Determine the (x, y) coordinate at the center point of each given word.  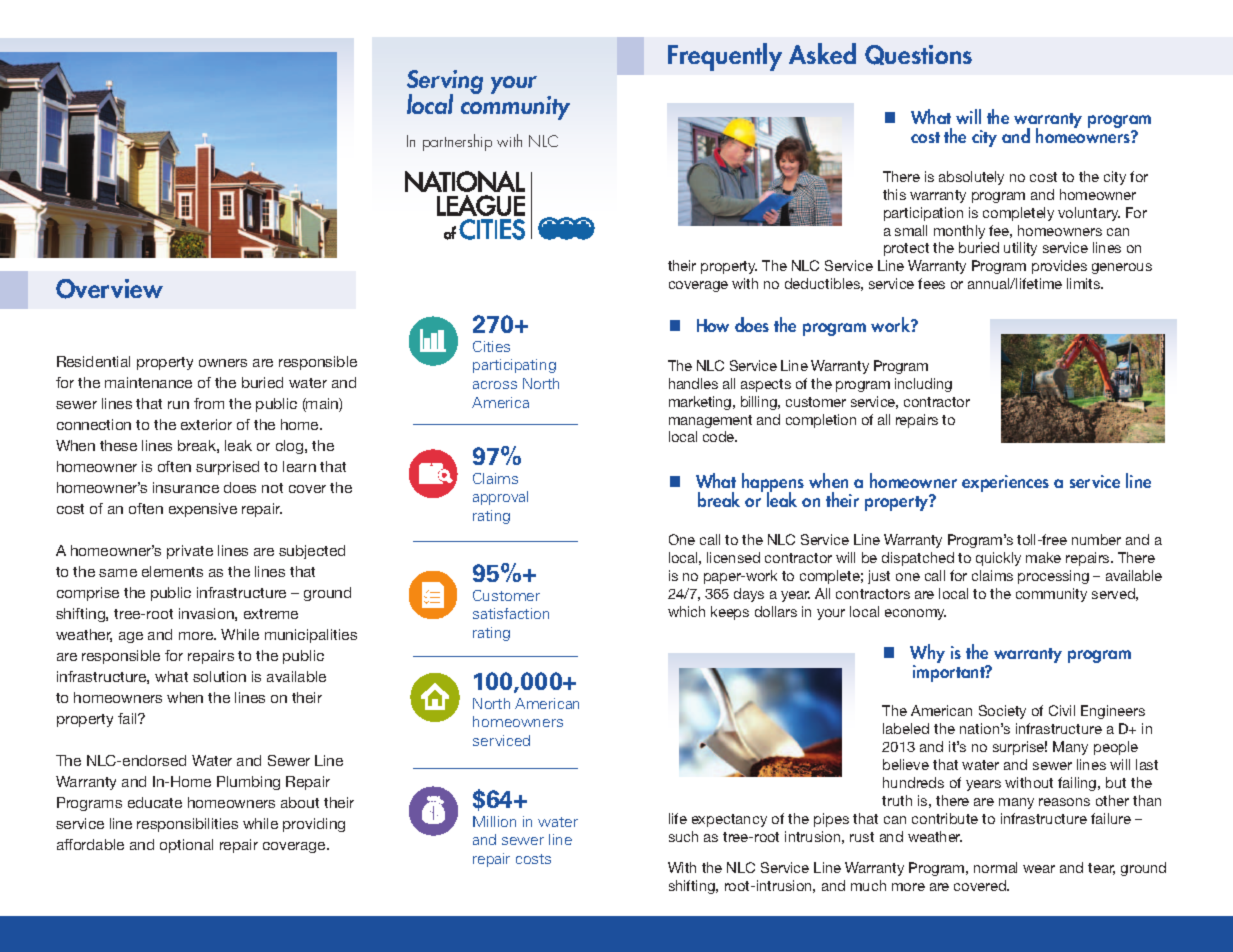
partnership (457, 142)
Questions (918, 55)
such (683, 836)
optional (186, 846)
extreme (271, 614)
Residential (93, 361)
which (686, 611)
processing (1053, 577)
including (923, 385)
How (713, 325)
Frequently (725, 57)
